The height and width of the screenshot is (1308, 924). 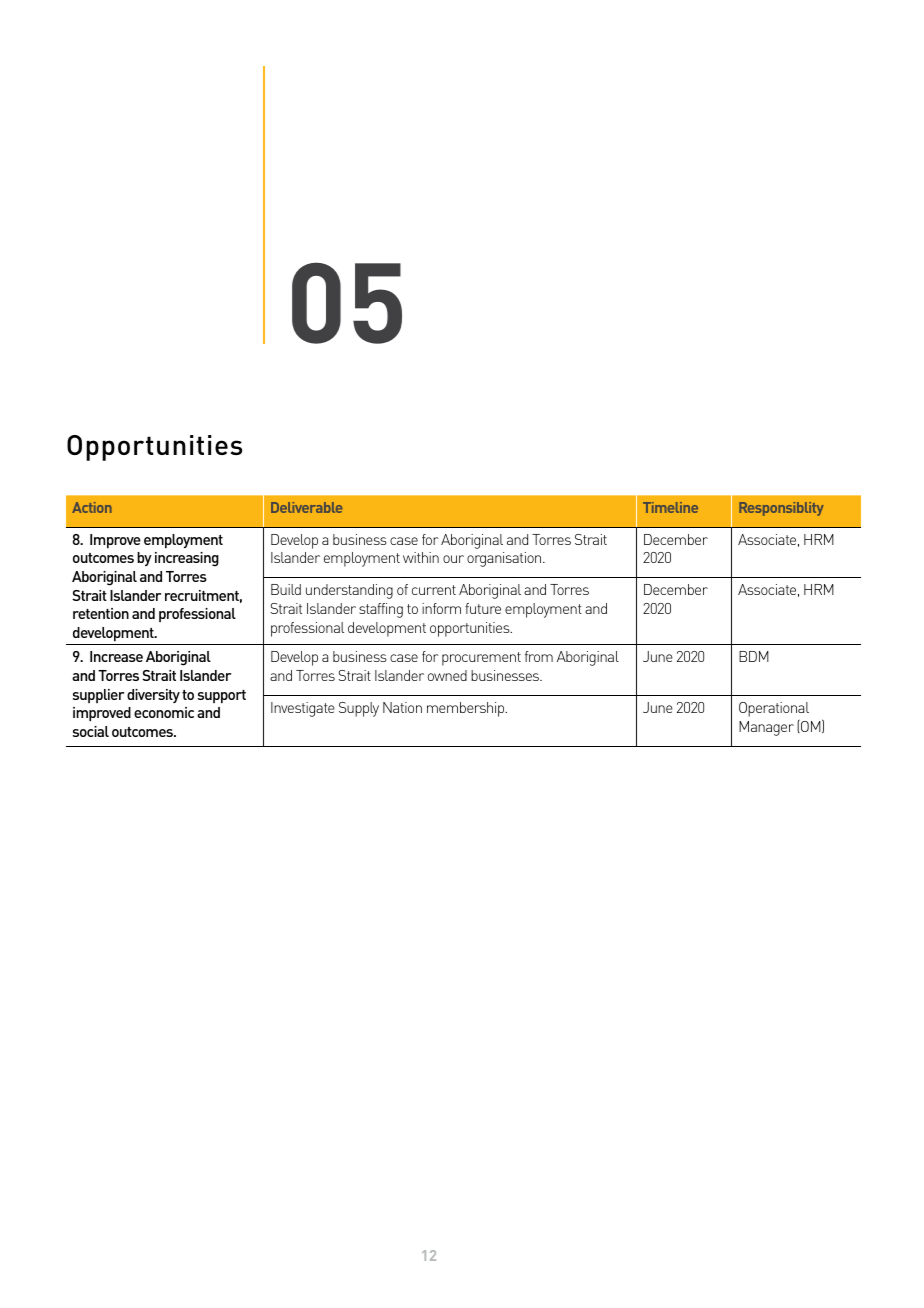 What do you see at coordinates (766, 728) in the screenshot?
I see `Manager` at bounding box center [766, 728].
